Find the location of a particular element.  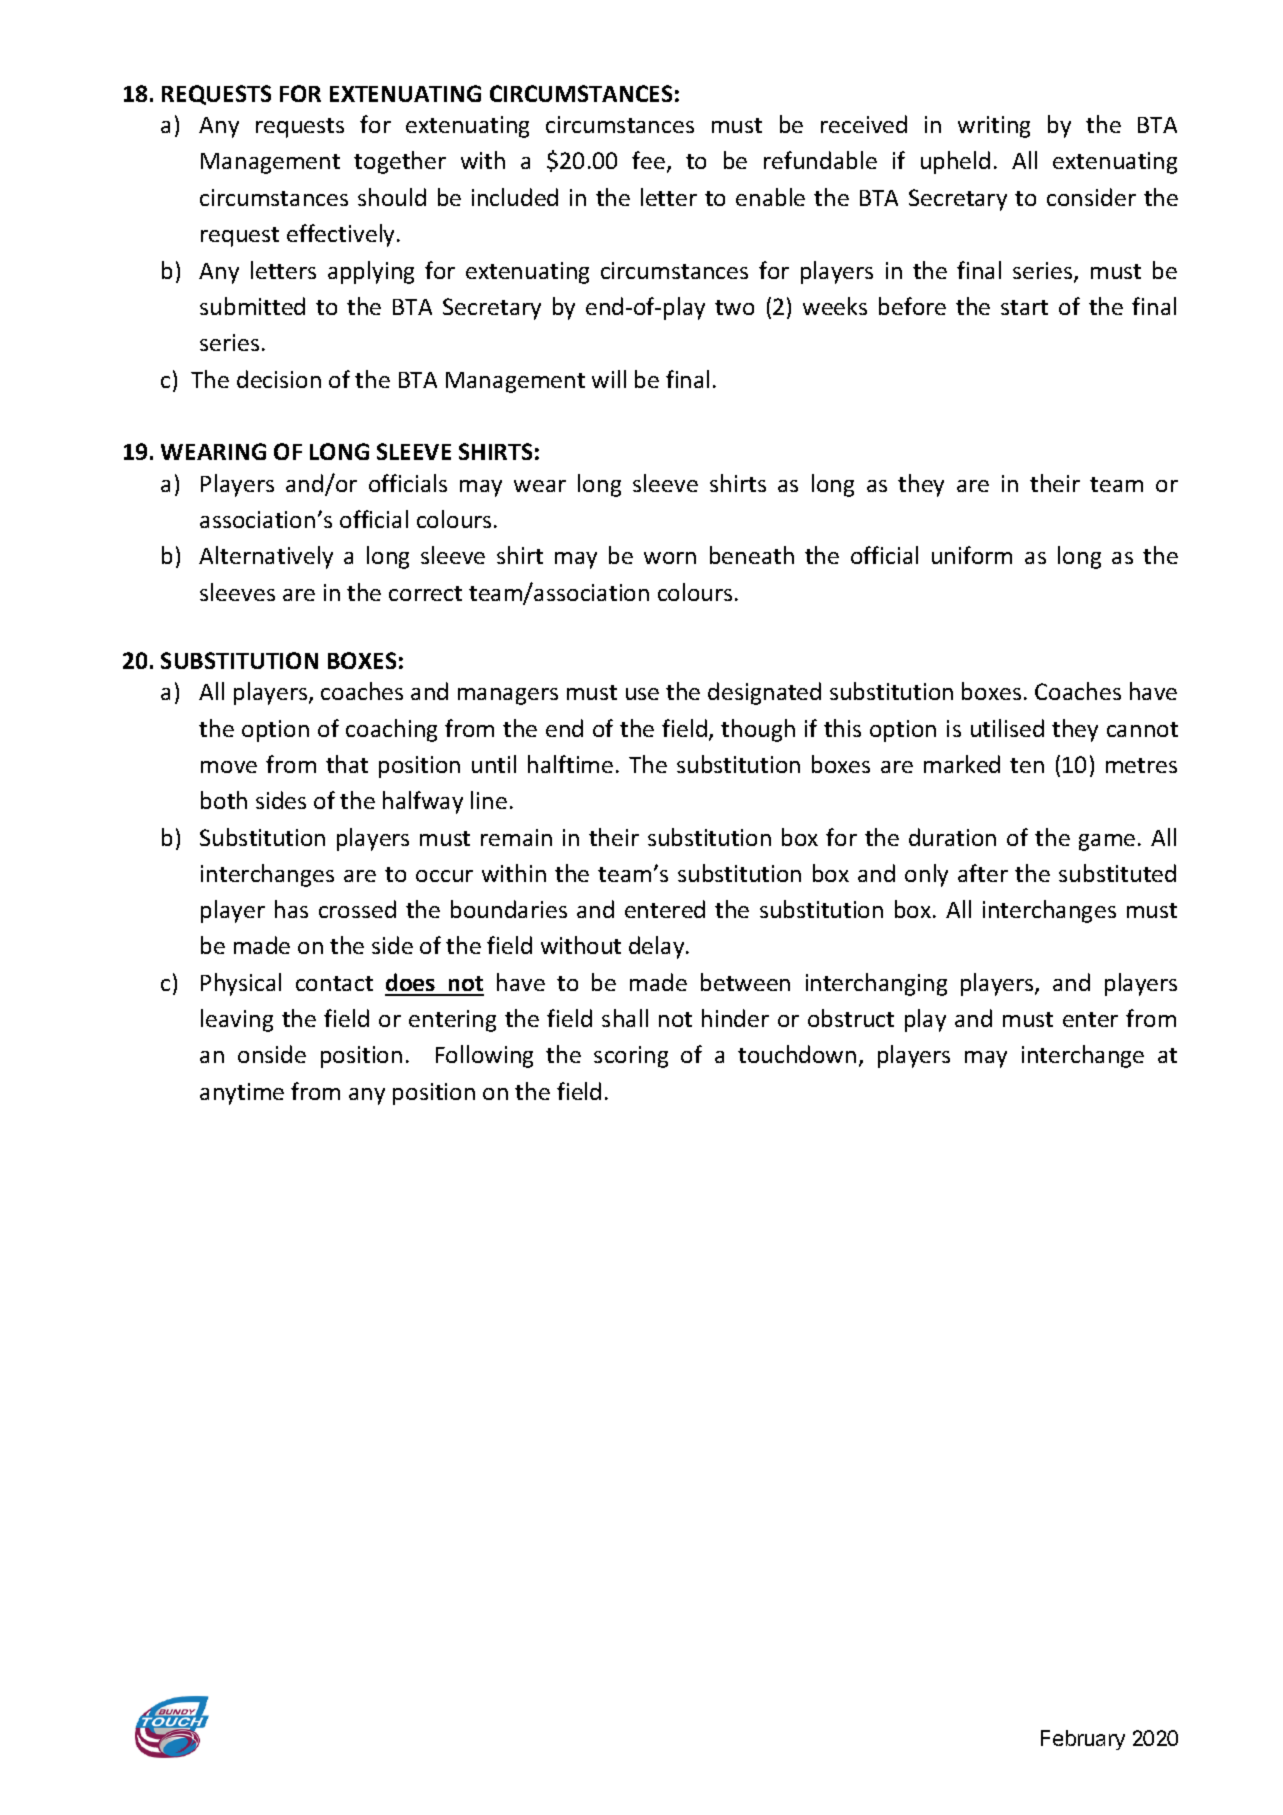

uniform is located at coordinates (972, 555).
